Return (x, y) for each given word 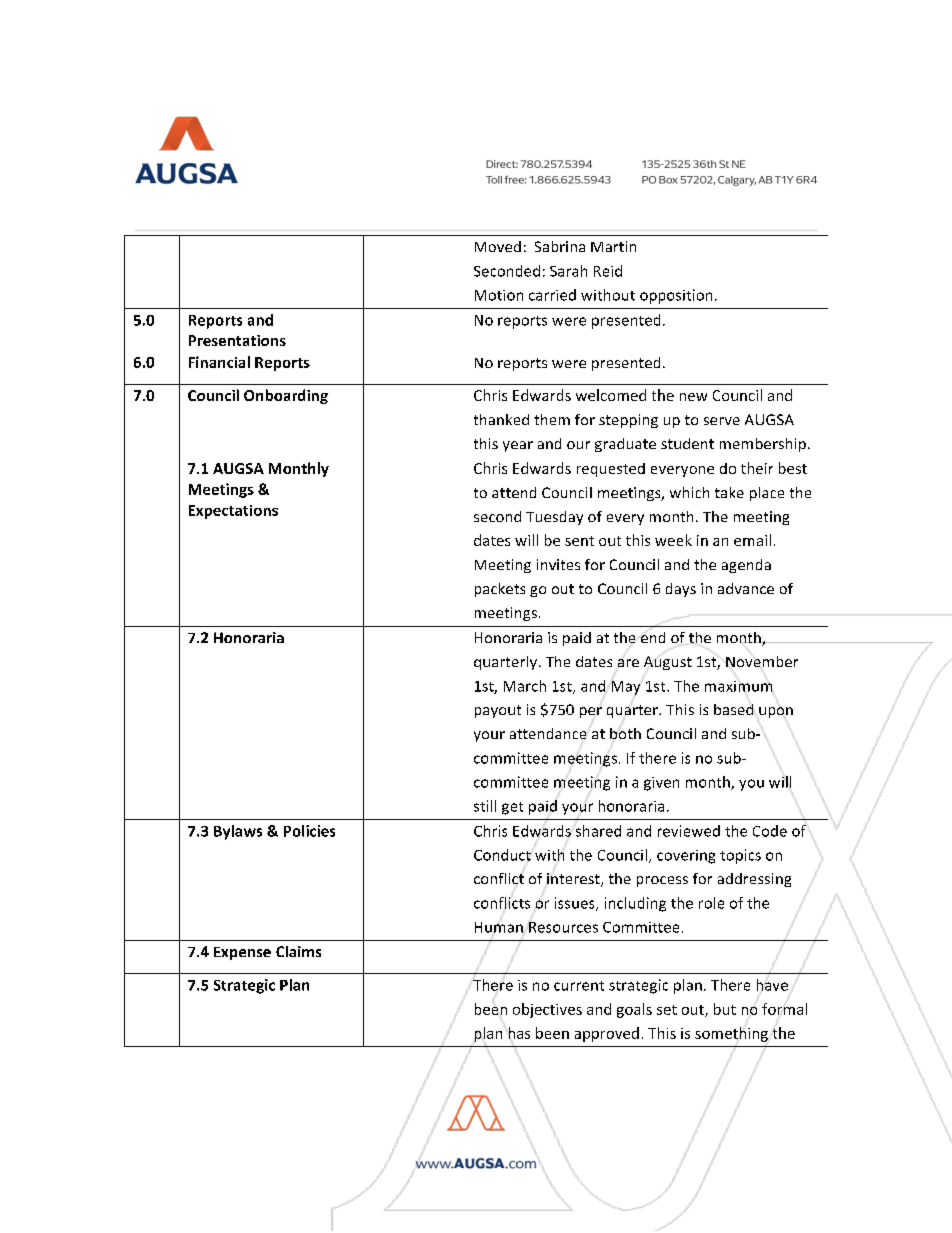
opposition (676, 296)
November (762, 661)
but (725, 1009)
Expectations (233, 512)
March (525, 686)
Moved (498, 246)
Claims (298, 951)
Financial (219, 362)
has (518, 1034)
